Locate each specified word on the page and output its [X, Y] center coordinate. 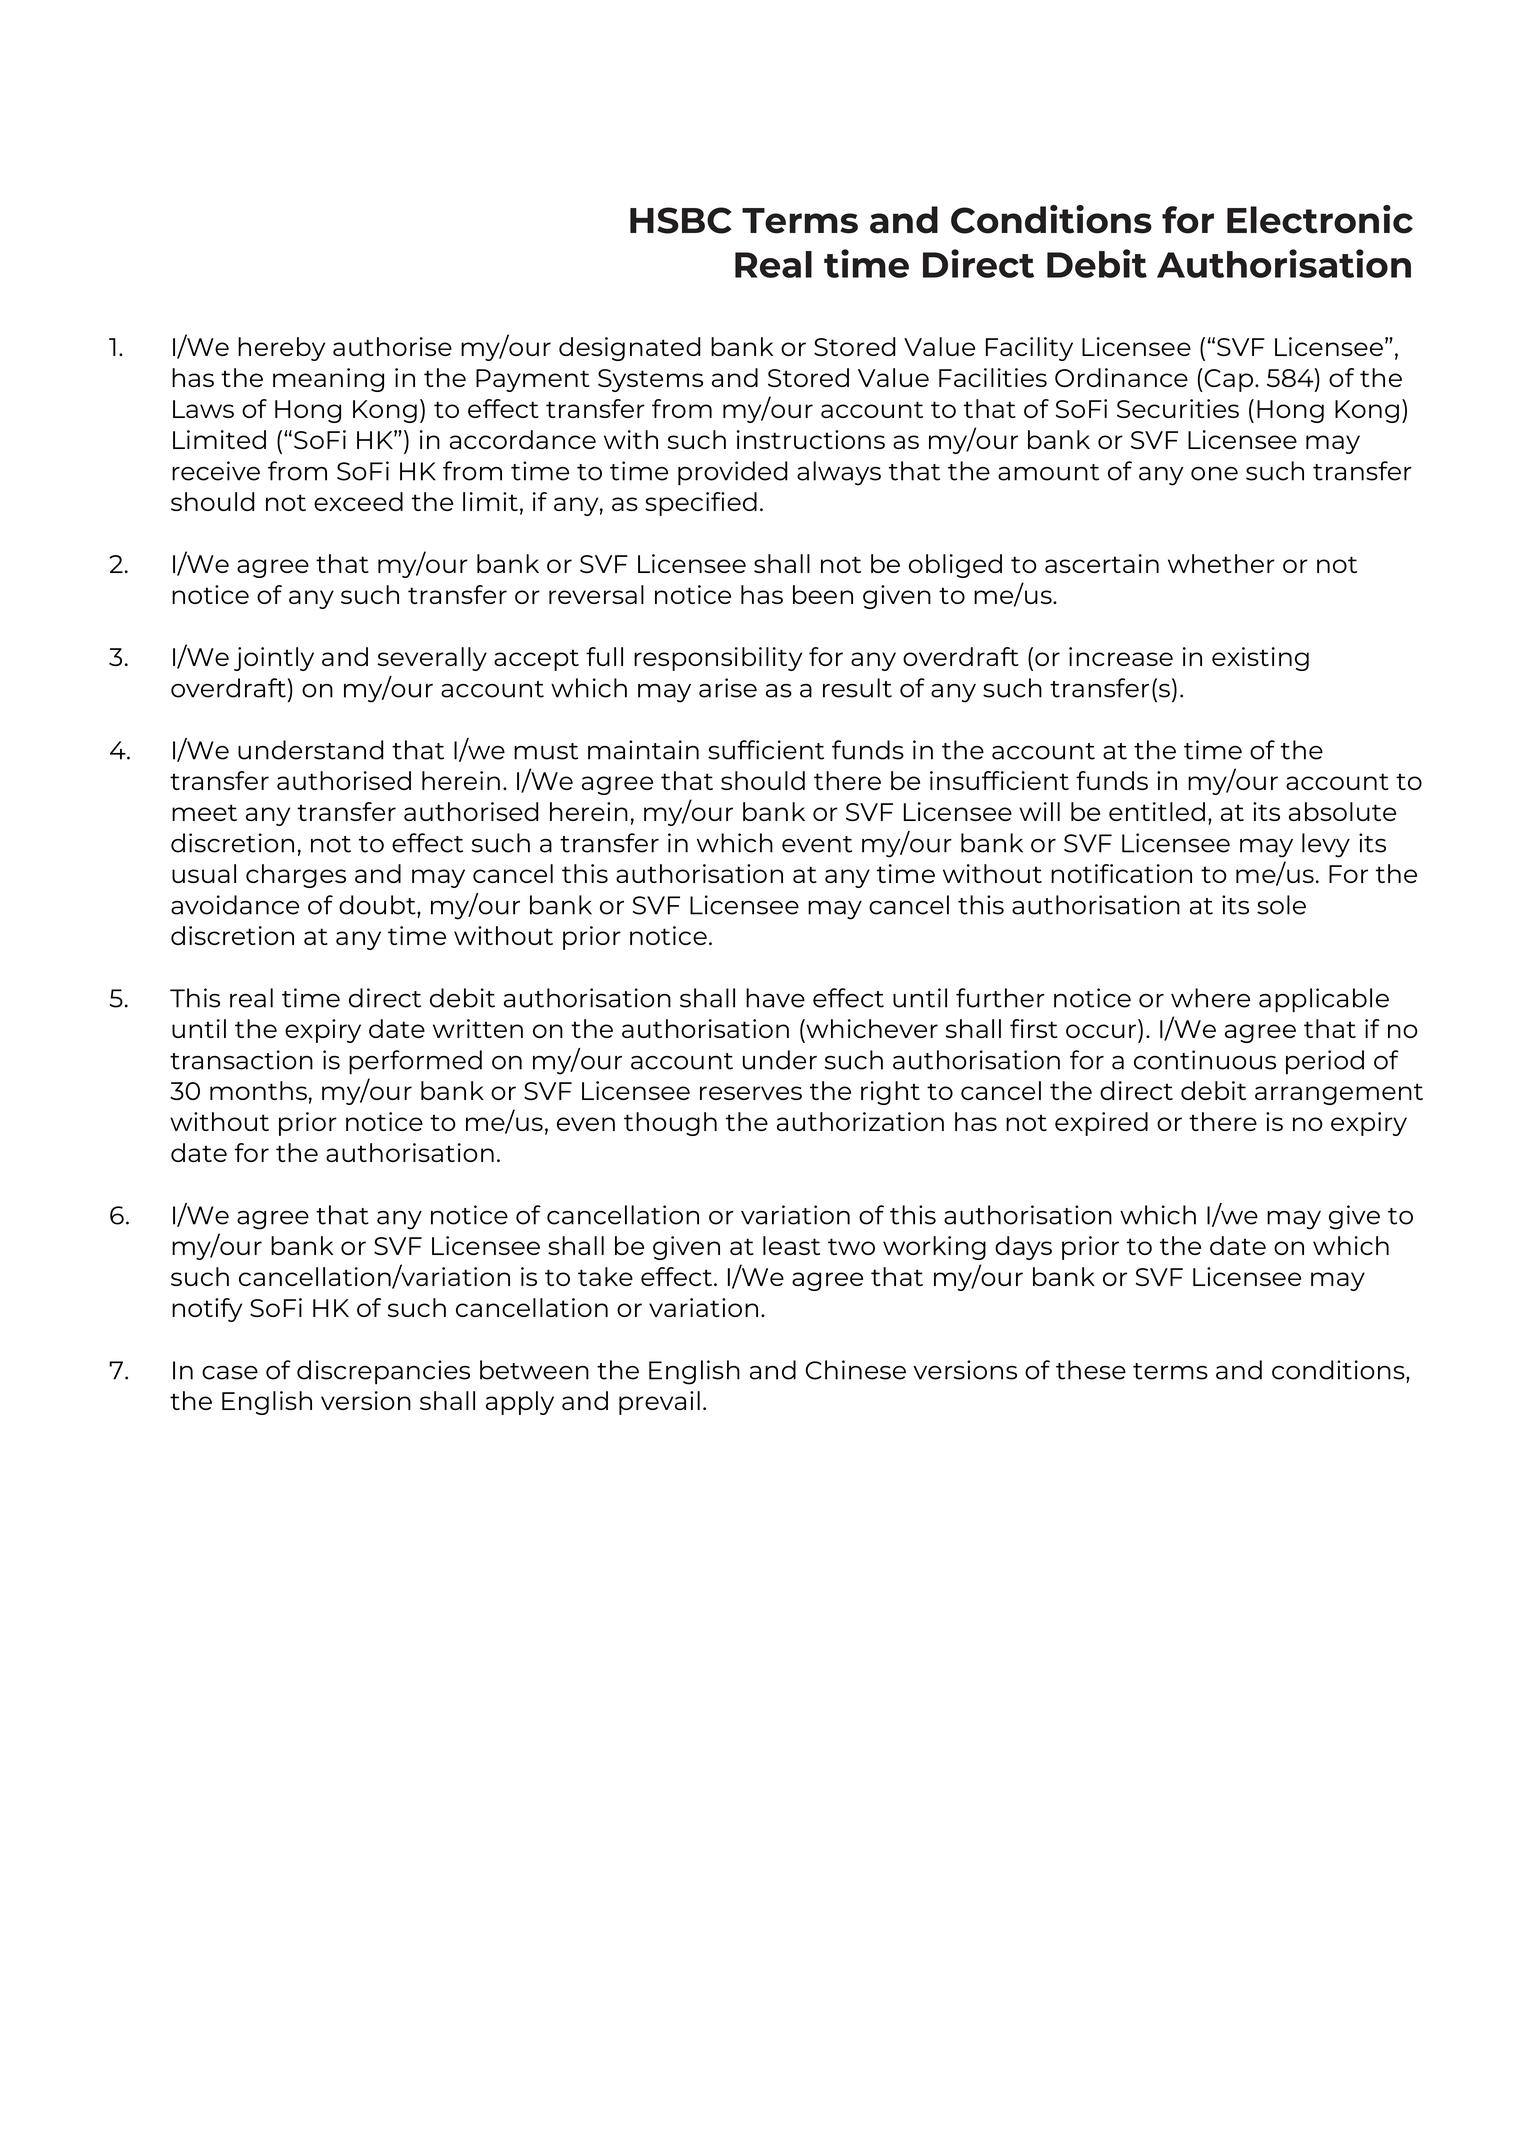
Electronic [1320, 219]
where [1210, 998]
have [775, 998]
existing [1260, 659]
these [1091, 1370]
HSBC [680, 220]
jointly [274, 659]
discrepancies [383, 1372]
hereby [281, 349]
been [823, 594]
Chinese [855, 1370]
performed [415, 1062]
